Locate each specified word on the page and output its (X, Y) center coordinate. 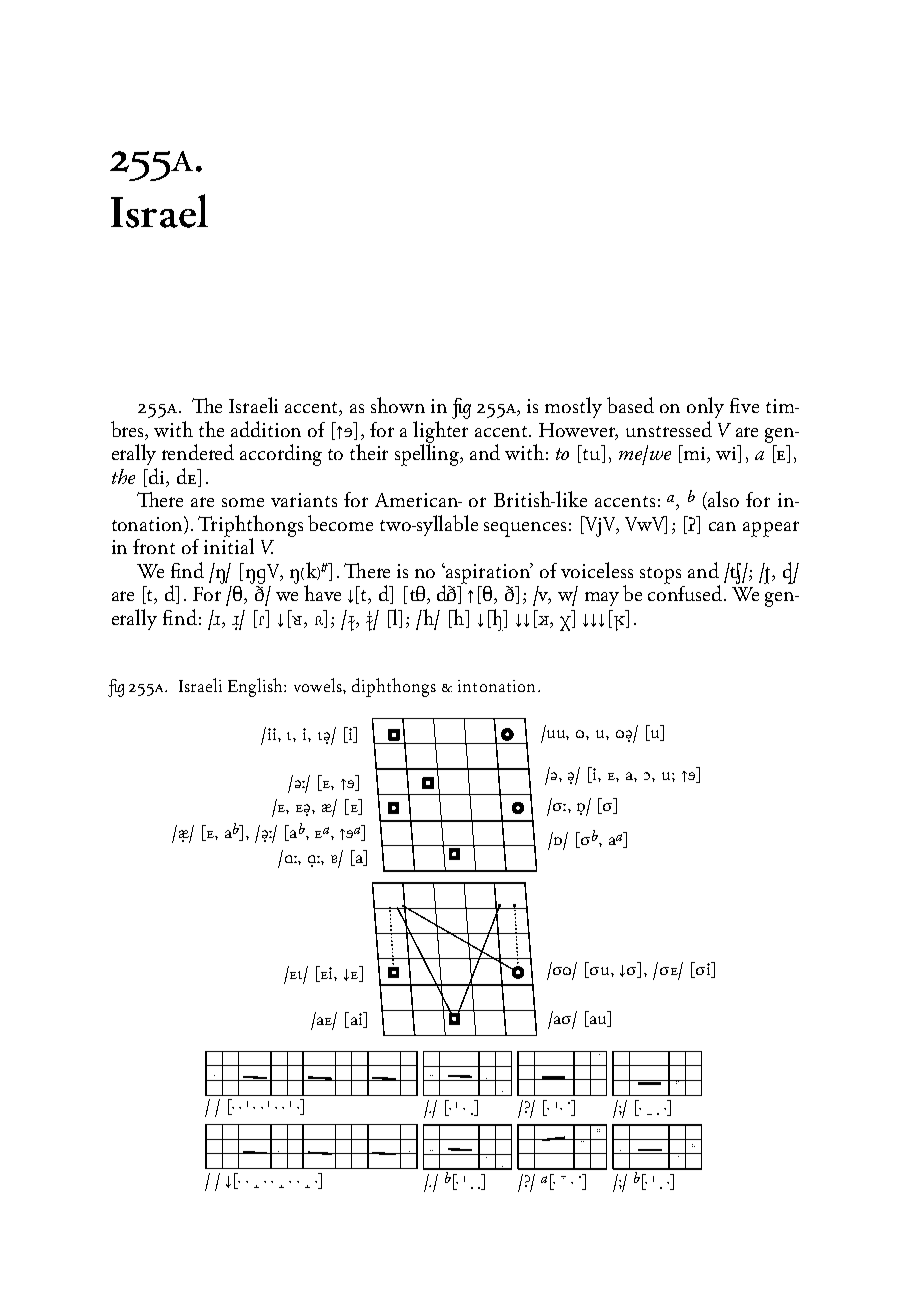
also (723, 499)
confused (686, 592)
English (256, 687)
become (340, 523)
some (243, 502)
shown (398, 405)
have (322, 593)
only (705, 407)
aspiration (489, 573)
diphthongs (394, 687)
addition (266, 429)
